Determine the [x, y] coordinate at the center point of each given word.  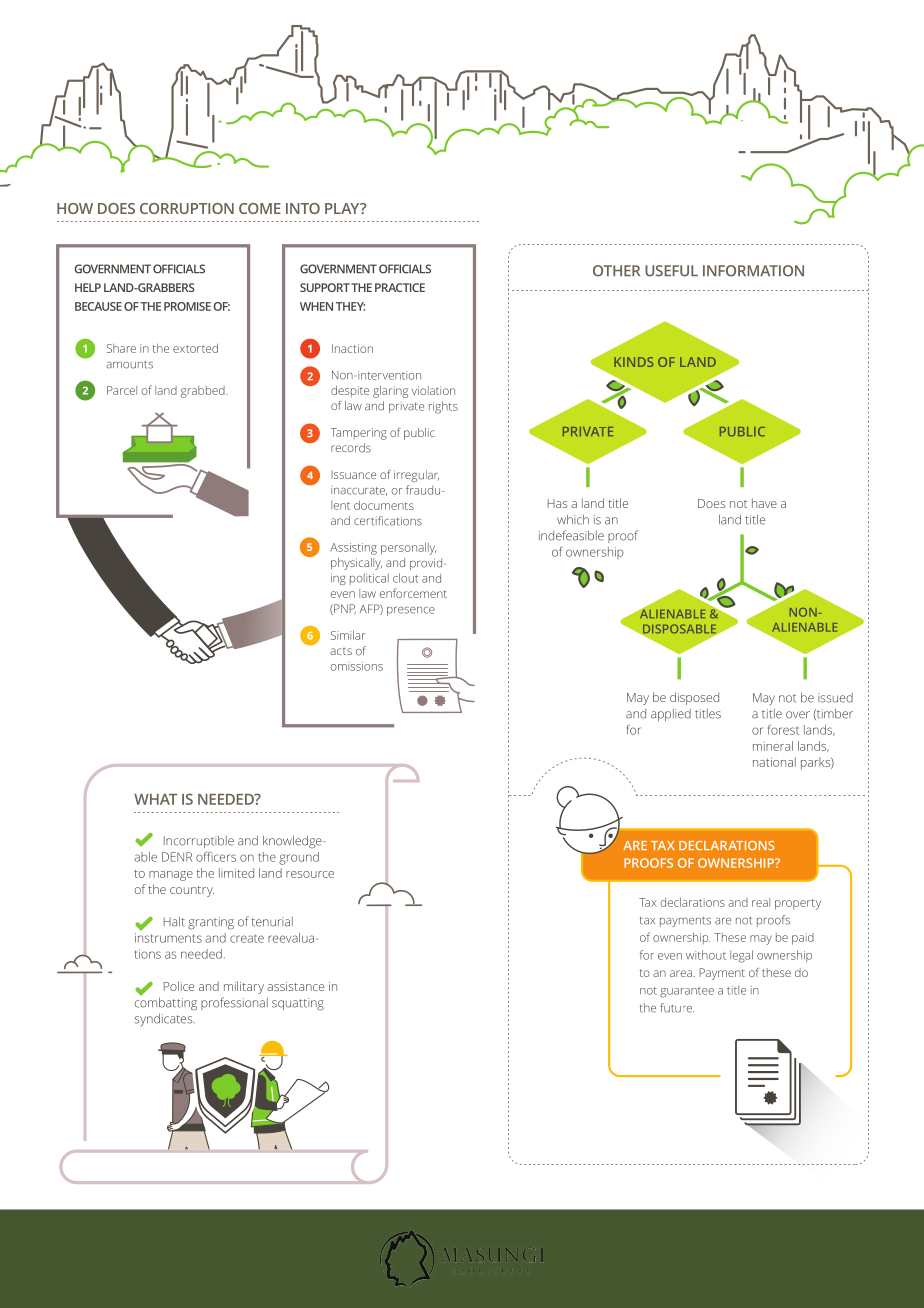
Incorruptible [199, 841]
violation [433, 390]
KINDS [633, 362]
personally [408, 549]
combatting [166, 1003]
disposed [694, 698]
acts [341, 651]
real [761, 902]
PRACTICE [400, 287]
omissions [357, 666]
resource [310, 874]
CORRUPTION [187, 208]
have [764, 503]
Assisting [353, 549]
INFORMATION [753, 271]
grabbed [204, 392]
